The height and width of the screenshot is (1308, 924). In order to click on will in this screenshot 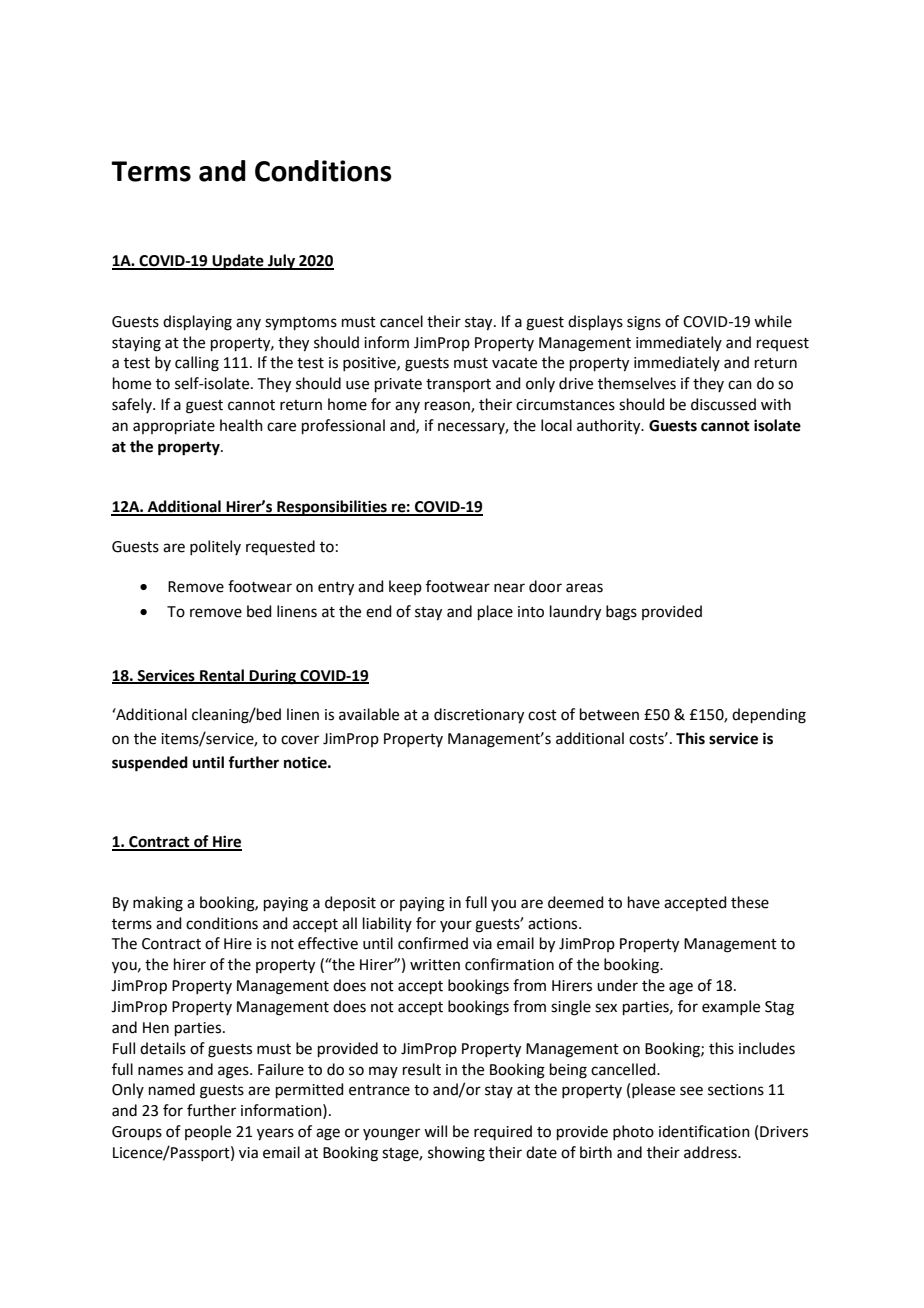, I will do `click(435, 1131)`.
